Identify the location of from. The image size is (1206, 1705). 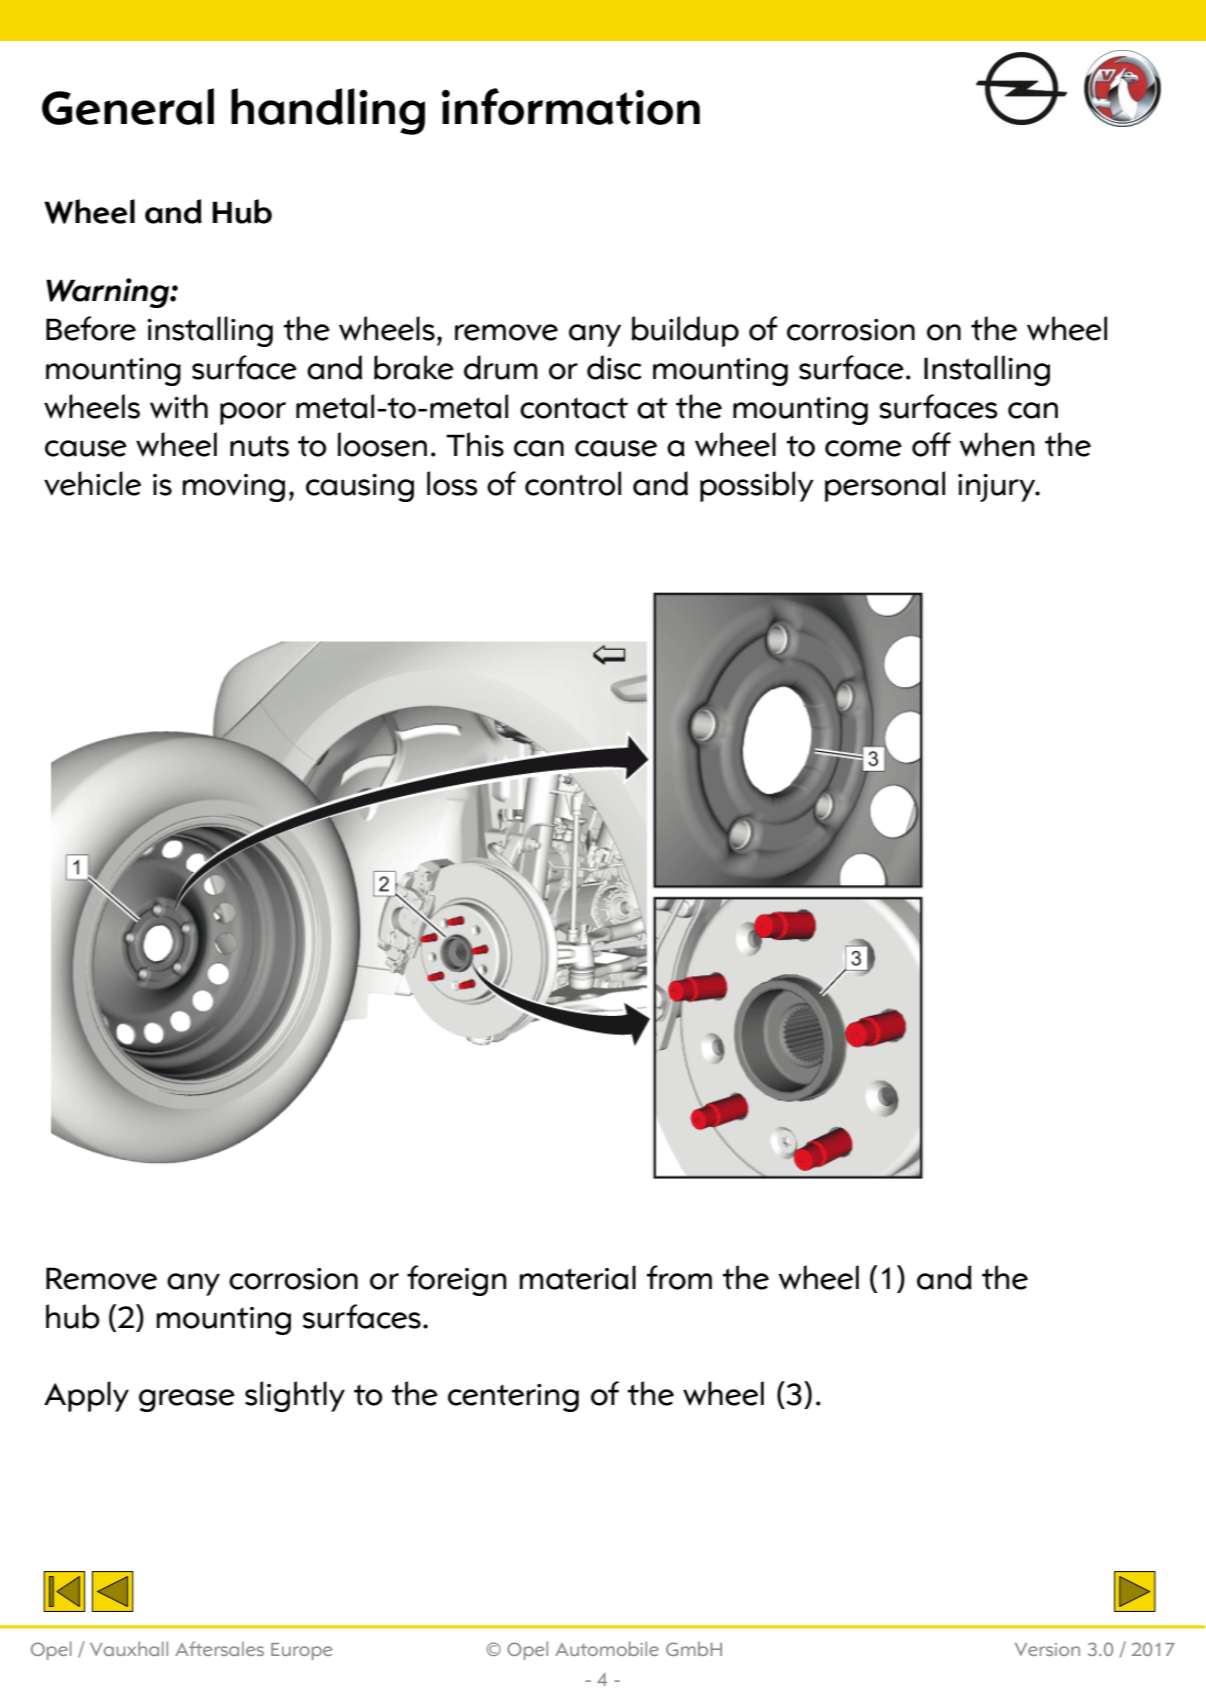
(679, 1277).
